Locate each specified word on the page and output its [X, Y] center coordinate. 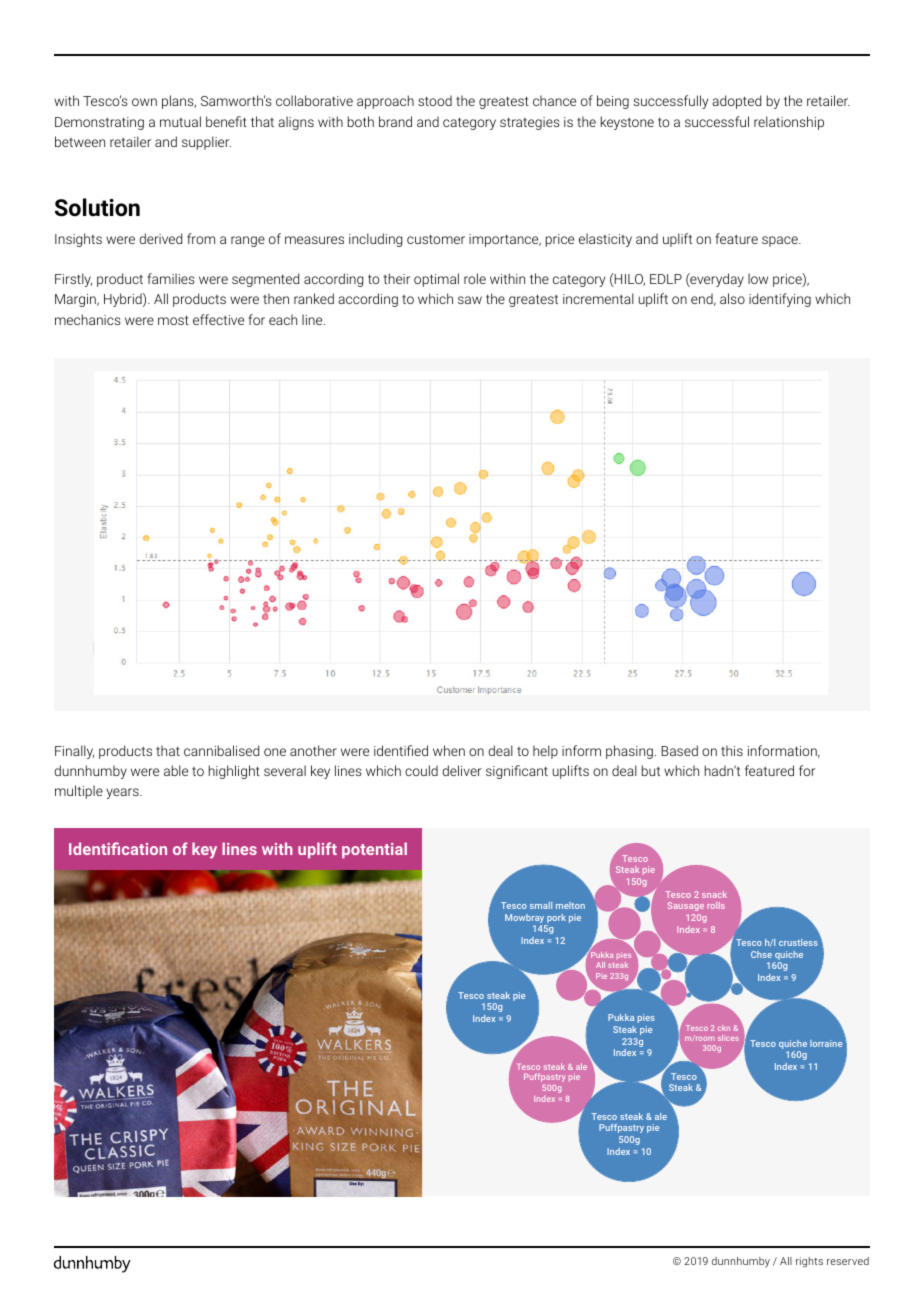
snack [714, 894]
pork [555, 920]
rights [809, 1262]
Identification [118, 848]
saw [470, 300]
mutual [180, 121]
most [173, 320]
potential [374, 850]
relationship [789, 123]
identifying [780, 300]
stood [435, 100]
